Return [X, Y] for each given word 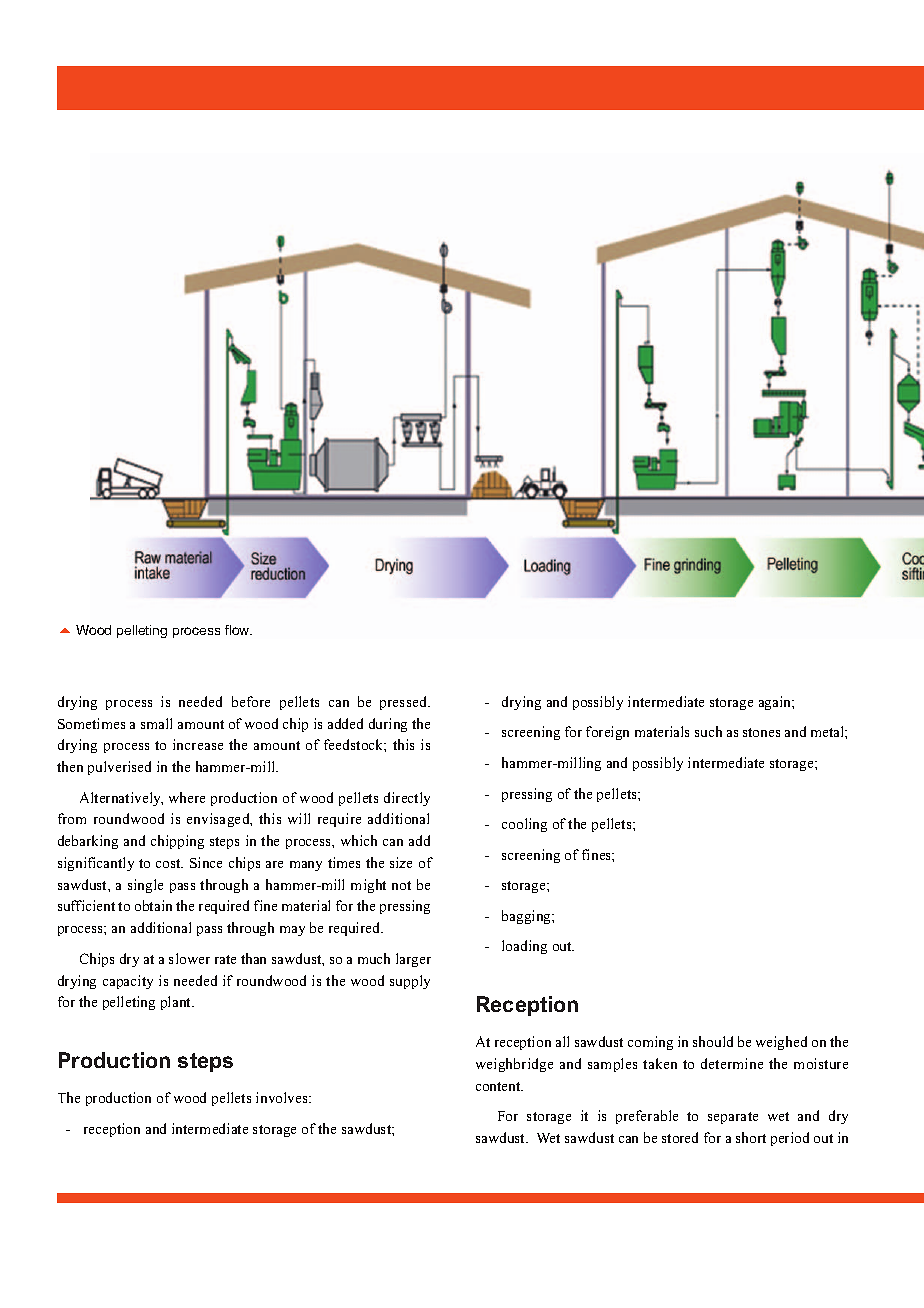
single [145, 886]
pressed [405, 703]
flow [238, 630]
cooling [524, 825]
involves [283, 1097]
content [499, 1086]
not [401, 885]
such [708, 731]
